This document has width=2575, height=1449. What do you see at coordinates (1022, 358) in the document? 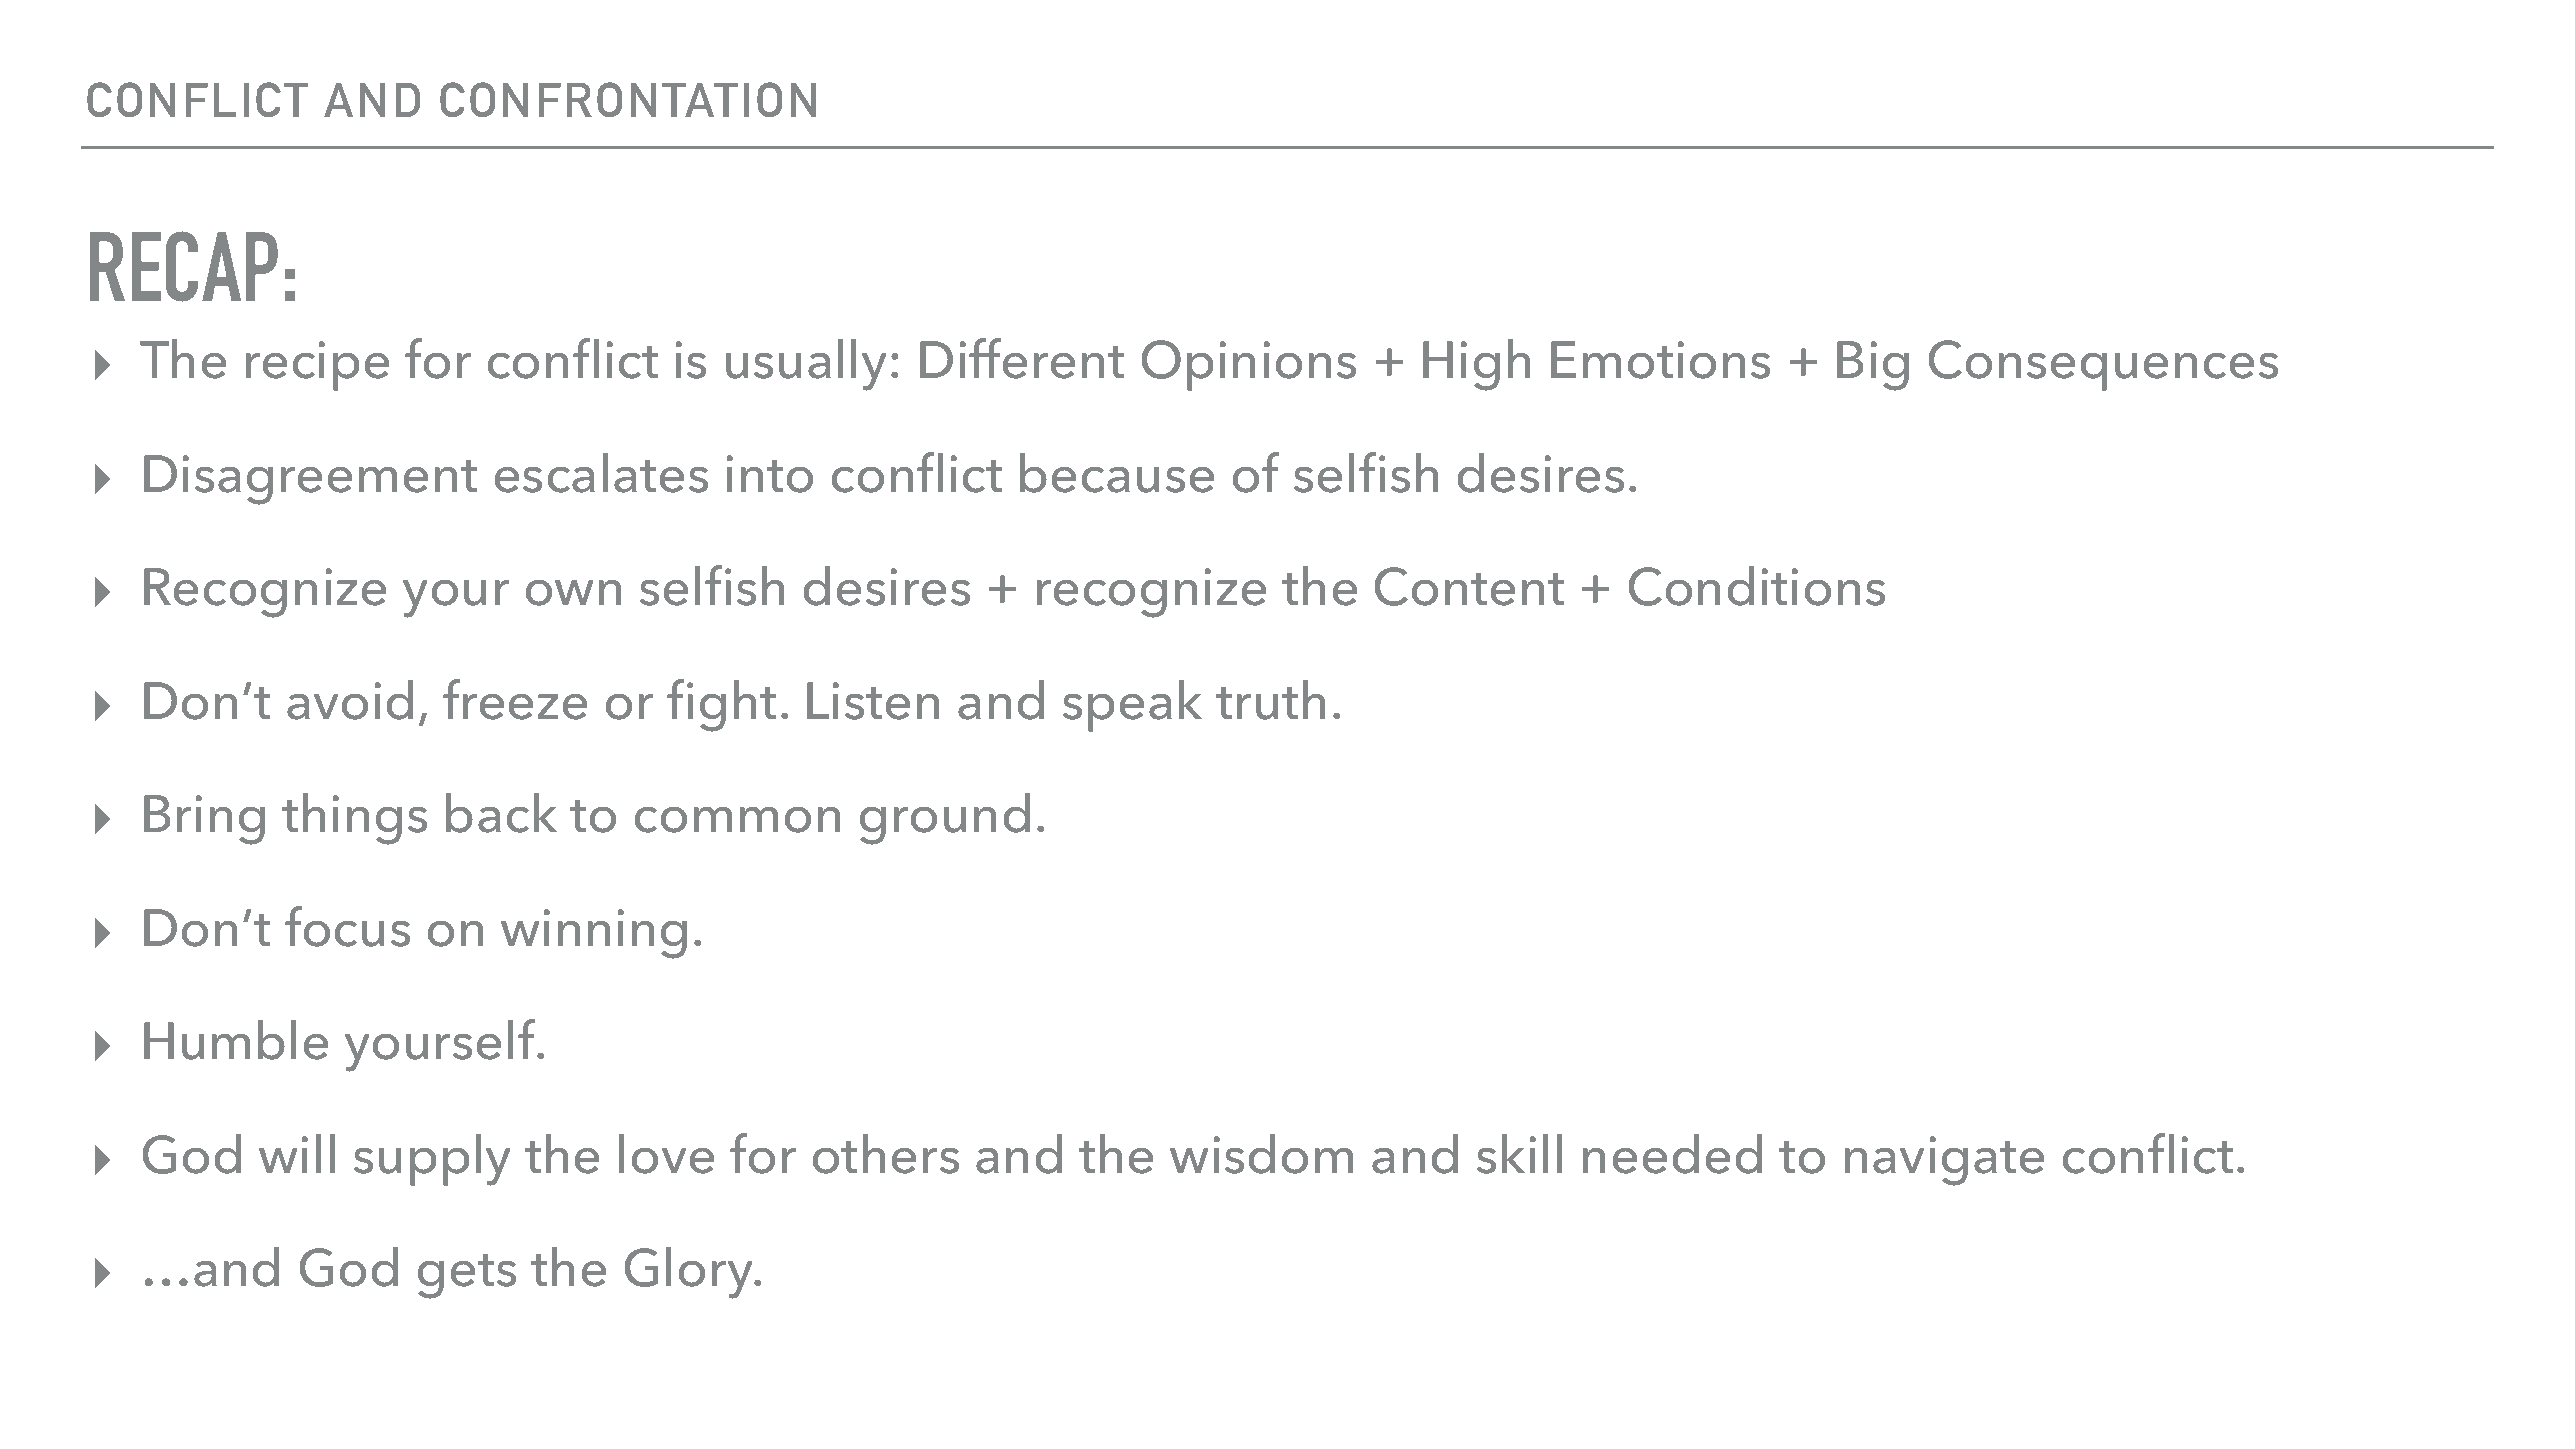
I see `Different` at bounding box center [1022, 358].
